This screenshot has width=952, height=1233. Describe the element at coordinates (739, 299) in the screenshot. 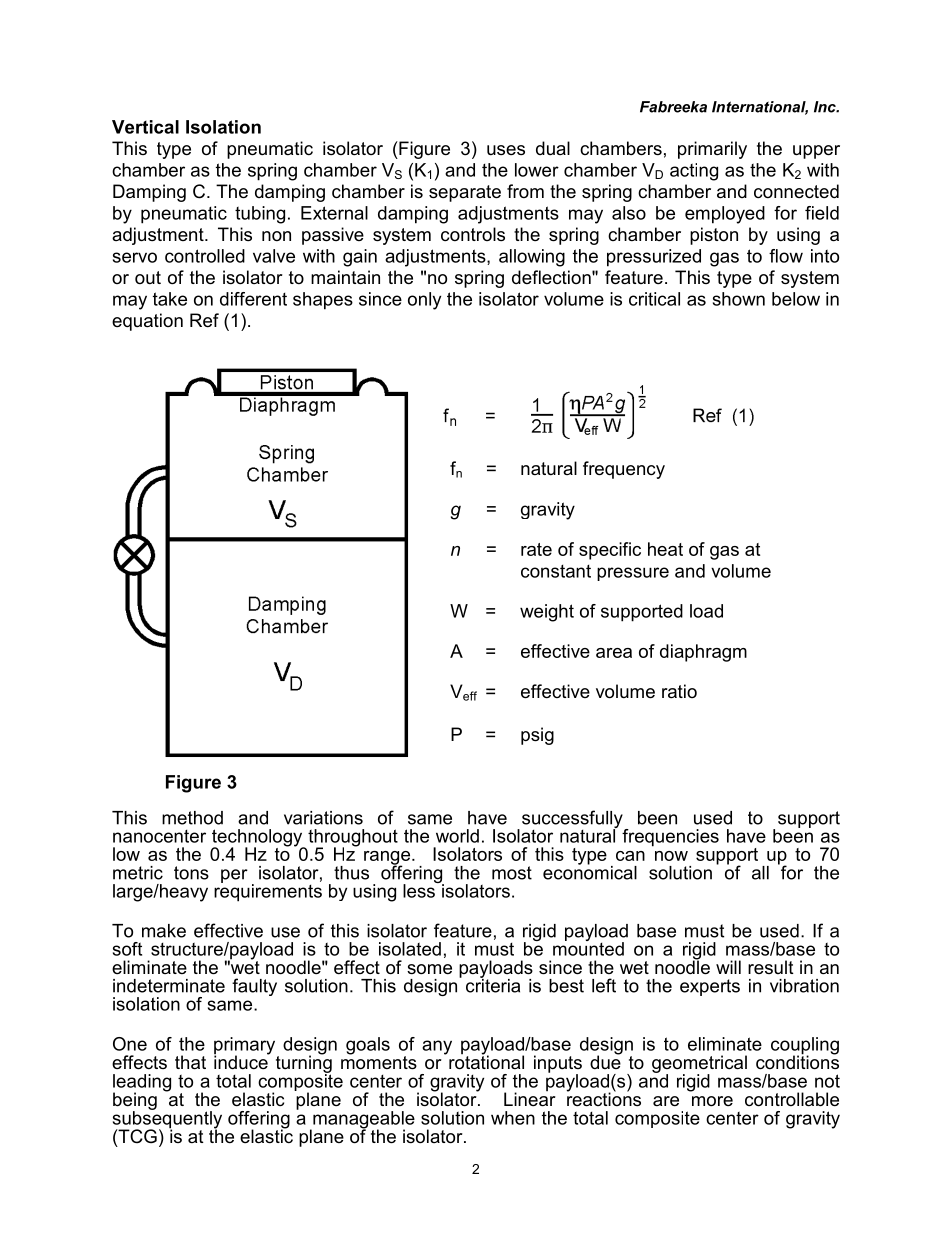

I see `shown` at that location.
